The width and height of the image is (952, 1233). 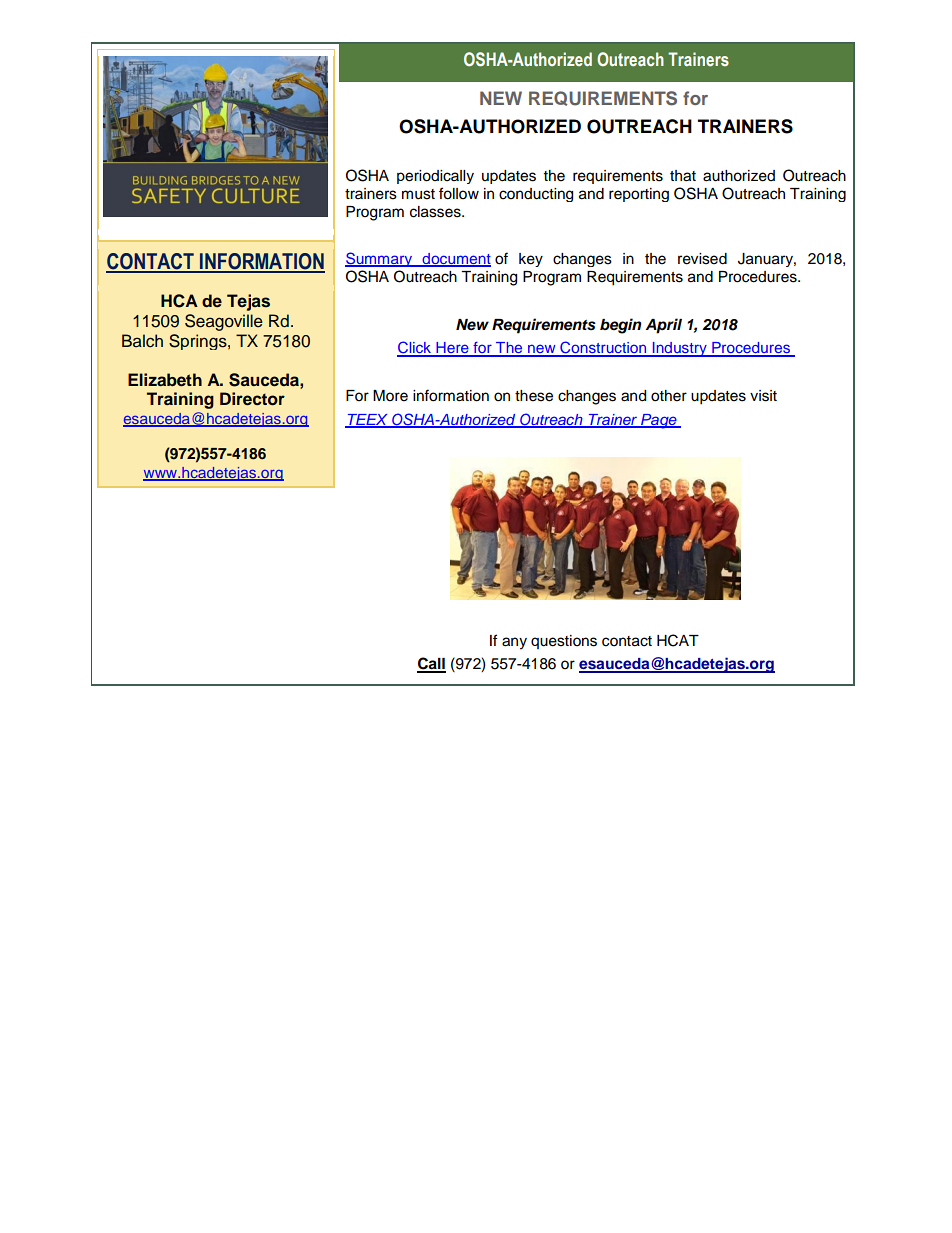 What do you see at coordinates (452, 349) in the image?
I see `Here` at bounding box center [452, 349].
